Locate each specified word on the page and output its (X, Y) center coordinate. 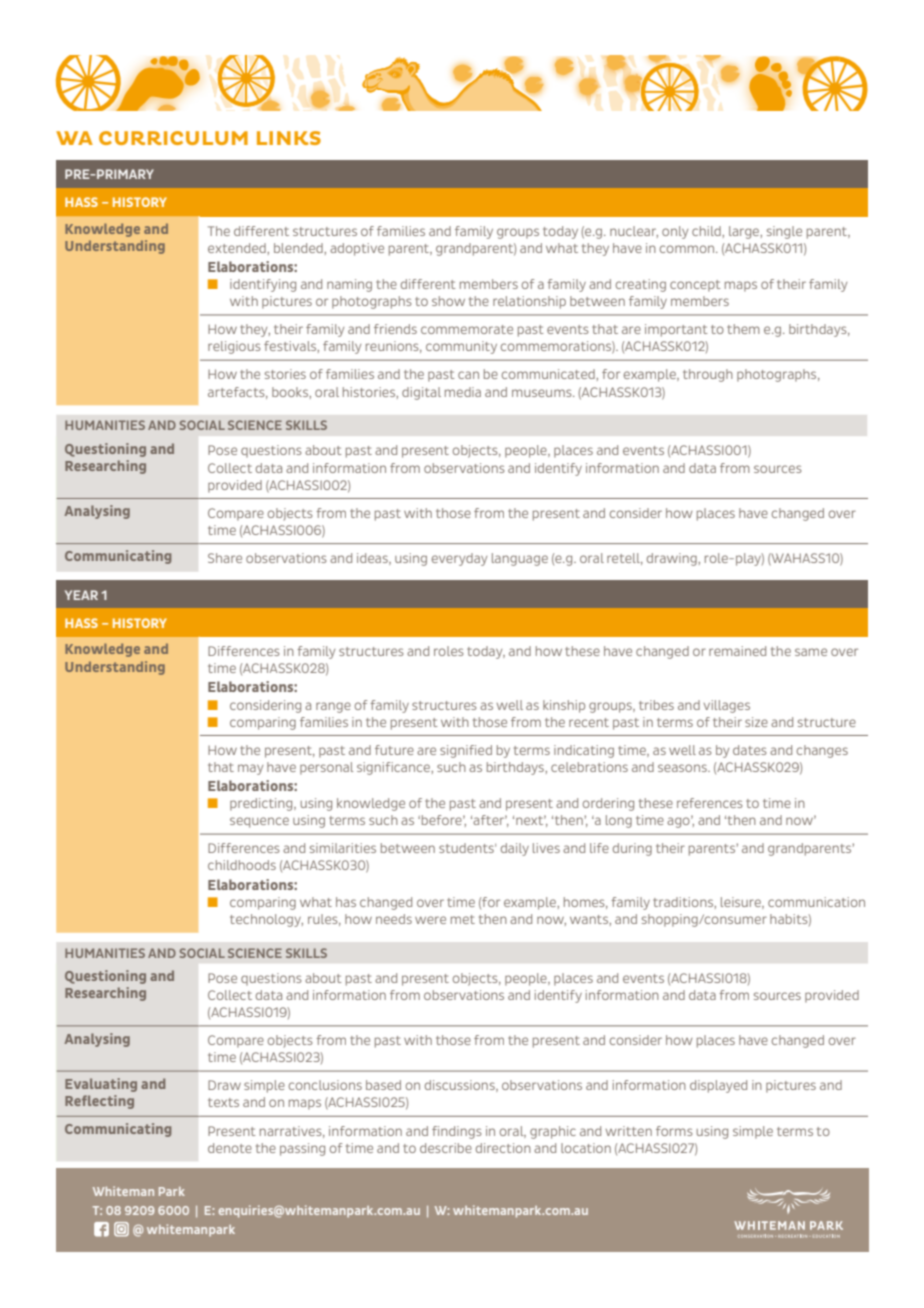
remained (737, 651)
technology (266, 920)
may (250, 769)
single (784, 232)
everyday (459, 559)
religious (234, 347)
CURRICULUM (173, 138)
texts (223, 1102)
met (463, 919)
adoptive (357, 249)
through (708, 375)
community (461, 347)
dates (750, 750)
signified (466, 751)
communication (816, 902)
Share (225, 558)
